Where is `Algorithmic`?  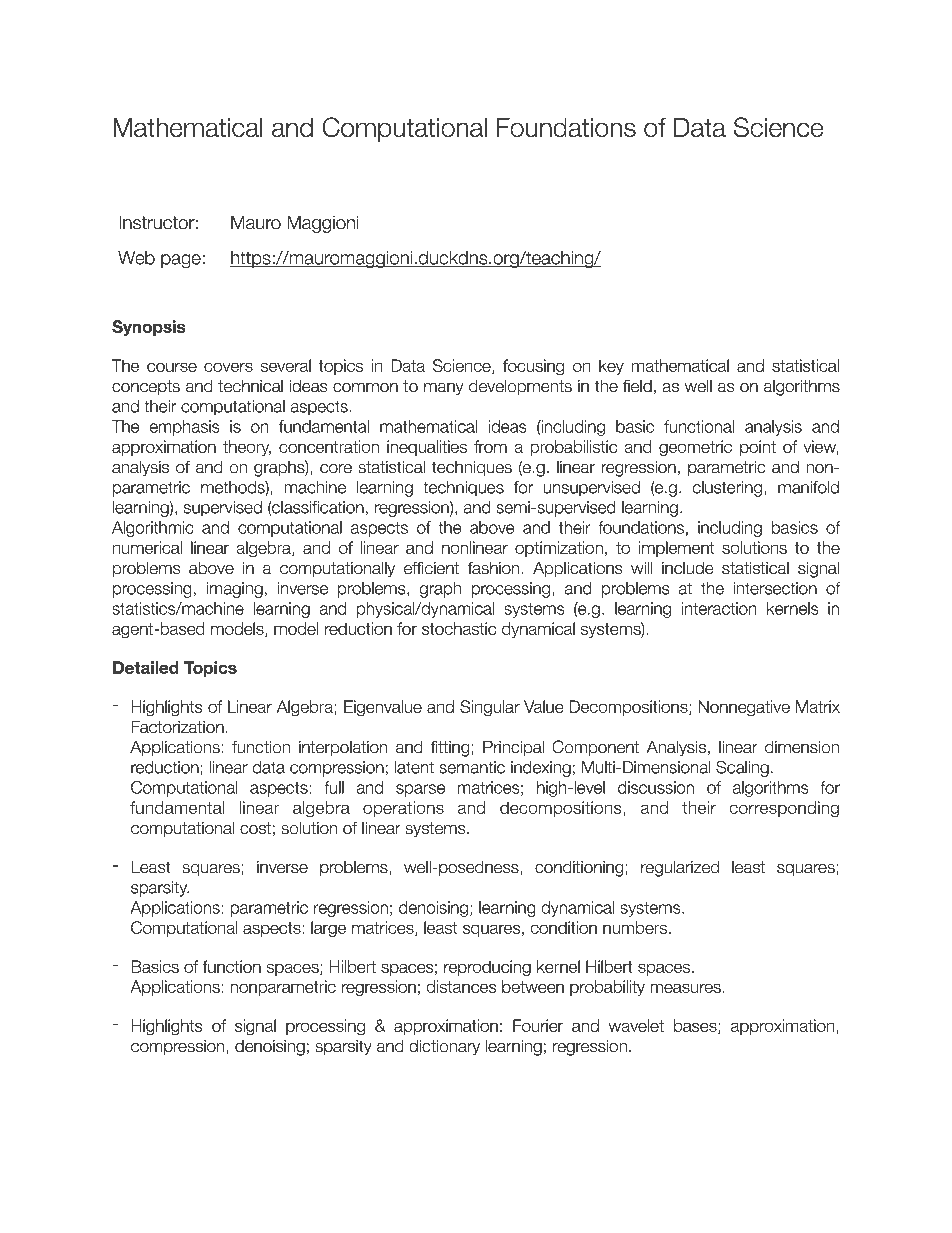
Algorithmic is located at coordinates (153, 529).
